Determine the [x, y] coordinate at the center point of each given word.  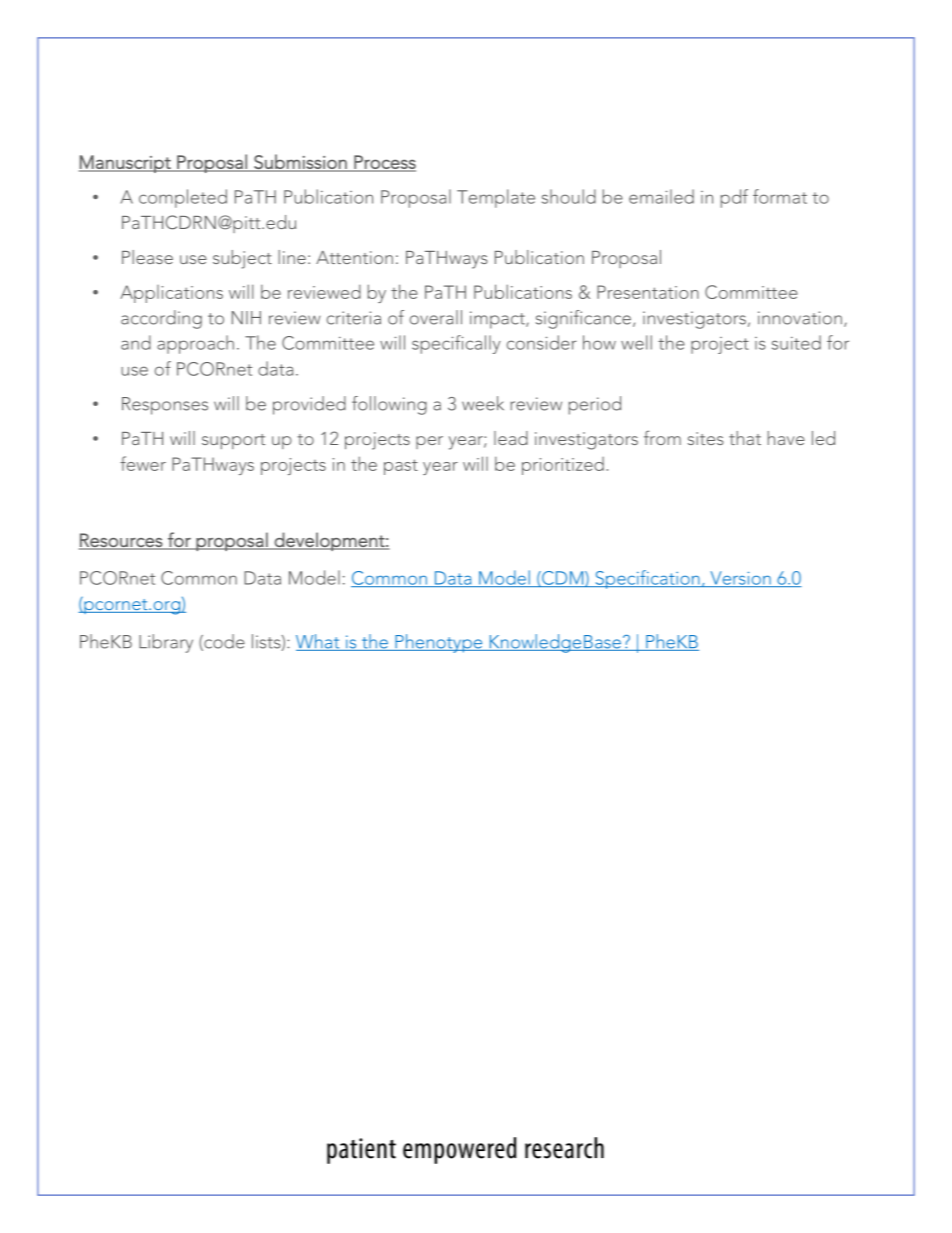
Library [166, 643]
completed [183, 198]
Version [740, 579]
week [483, 403]
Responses [165, 406]
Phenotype [439, 643]
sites [706, 438]
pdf [734, 198]
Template [496, 198]
